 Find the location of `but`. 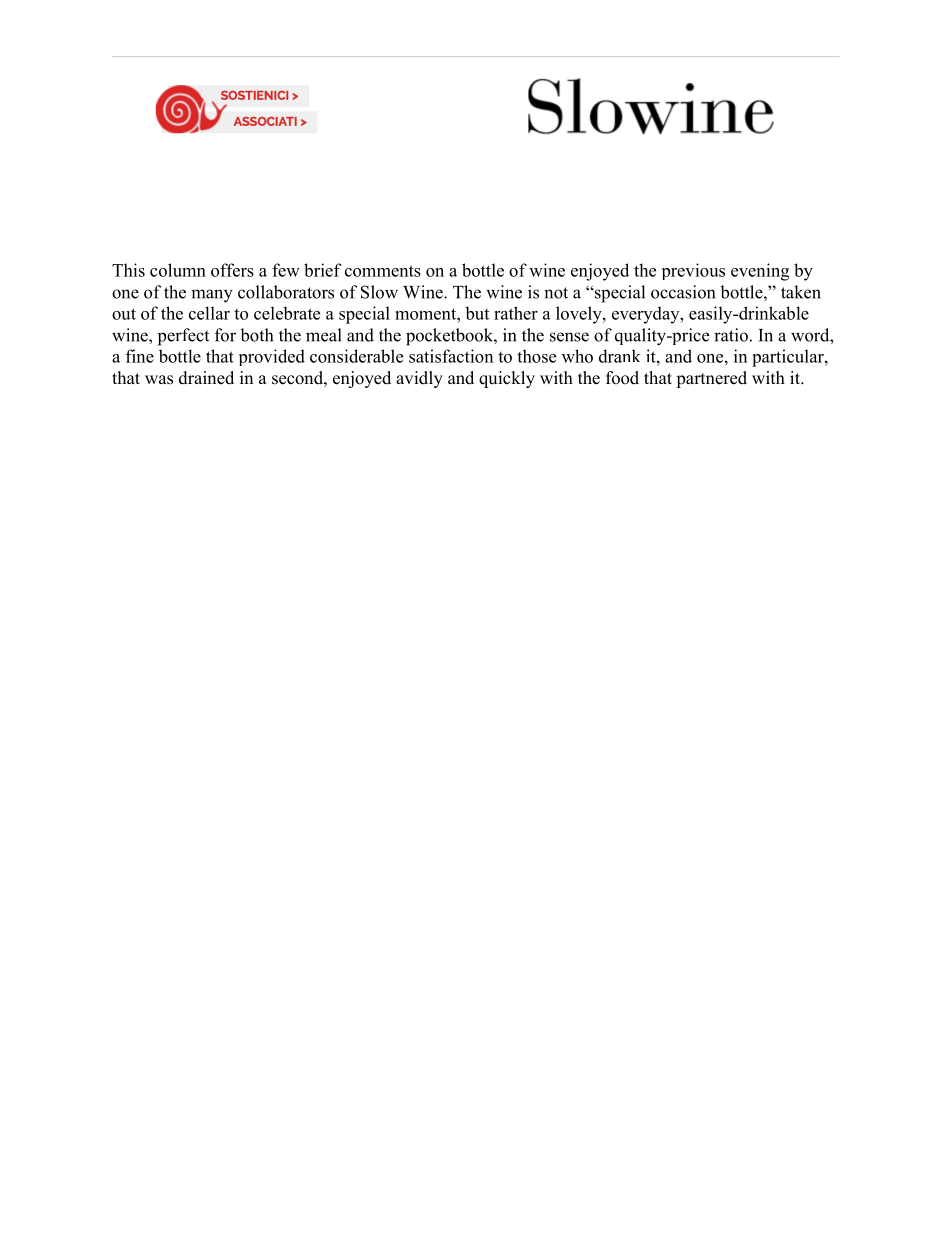

but is located at coordinates (477, 313).
